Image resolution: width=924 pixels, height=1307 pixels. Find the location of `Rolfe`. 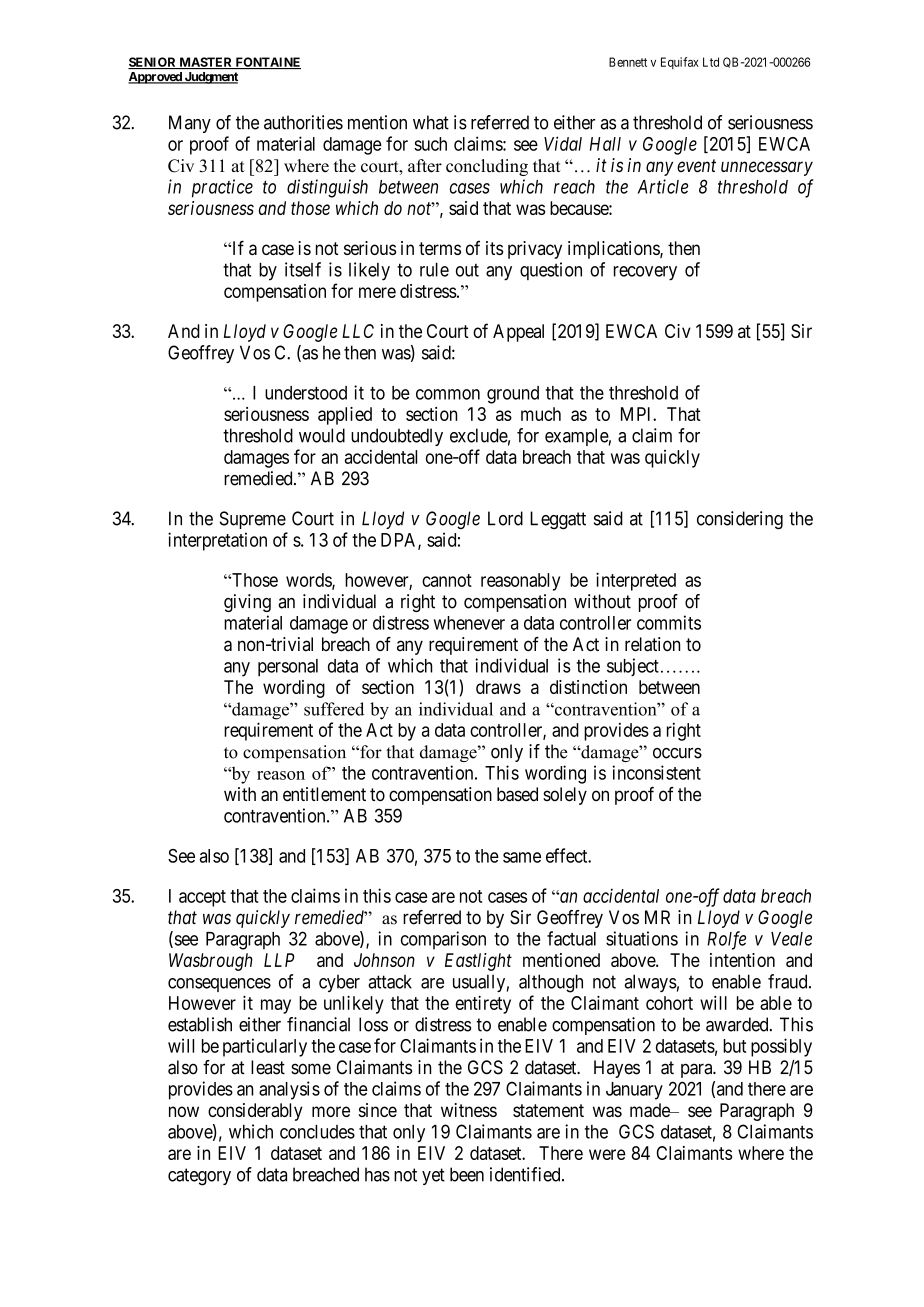

Rolfe is located at coordinates (726, 940).
